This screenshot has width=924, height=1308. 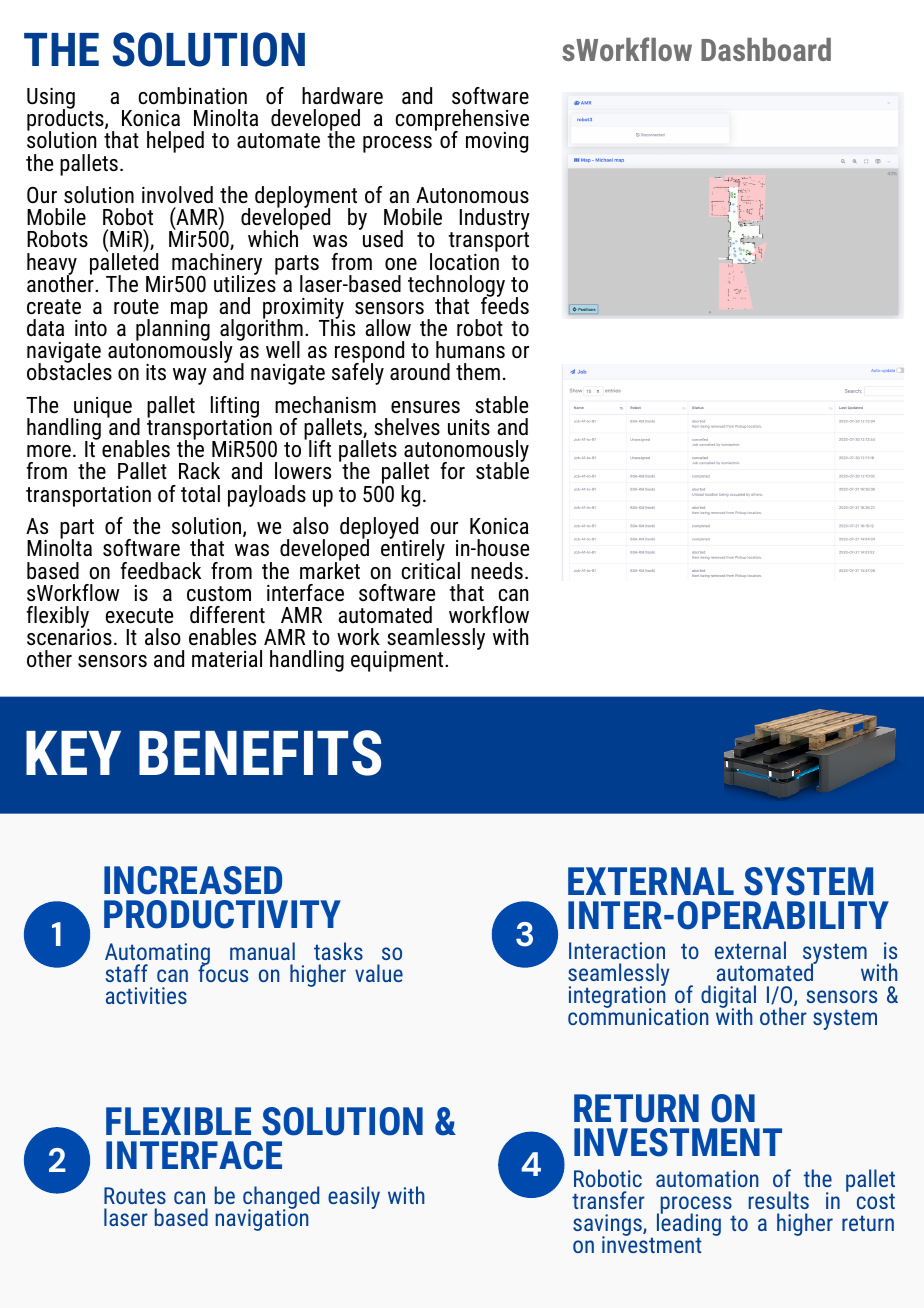 I want to click on execute, so click(x=139, y=616).
